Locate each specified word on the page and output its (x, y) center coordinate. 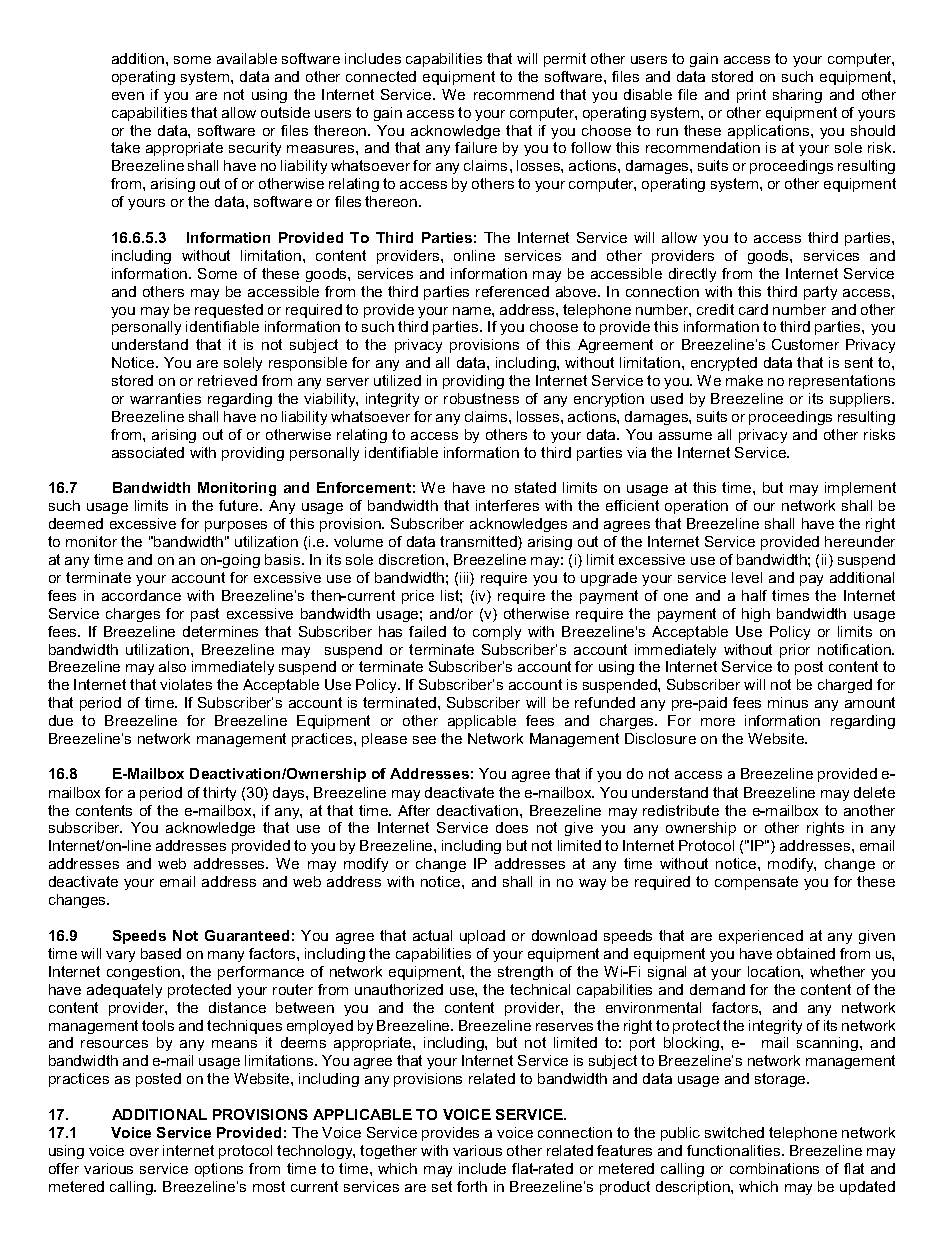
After (414, 810)
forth (472, 1186)
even (128, 96)
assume (685, 436)
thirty (219, 794)
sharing (797, 96)
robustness (481, 398)
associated (148, 452)
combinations (774, 1168)
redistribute (681, 810)
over (144, 1152)
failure (476, 147)
